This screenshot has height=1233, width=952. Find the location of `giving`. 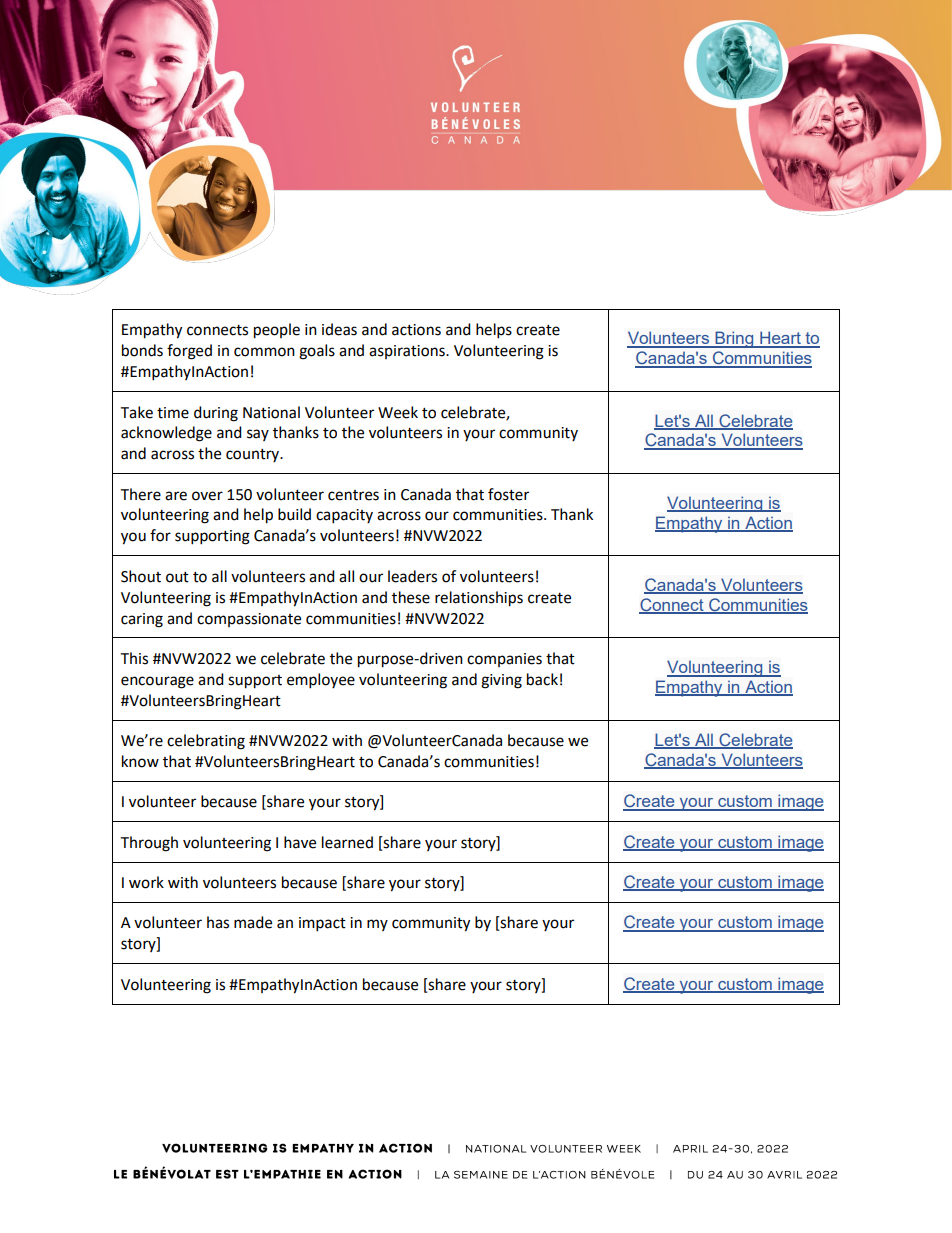

giving is located at coordinates (501, 681).
